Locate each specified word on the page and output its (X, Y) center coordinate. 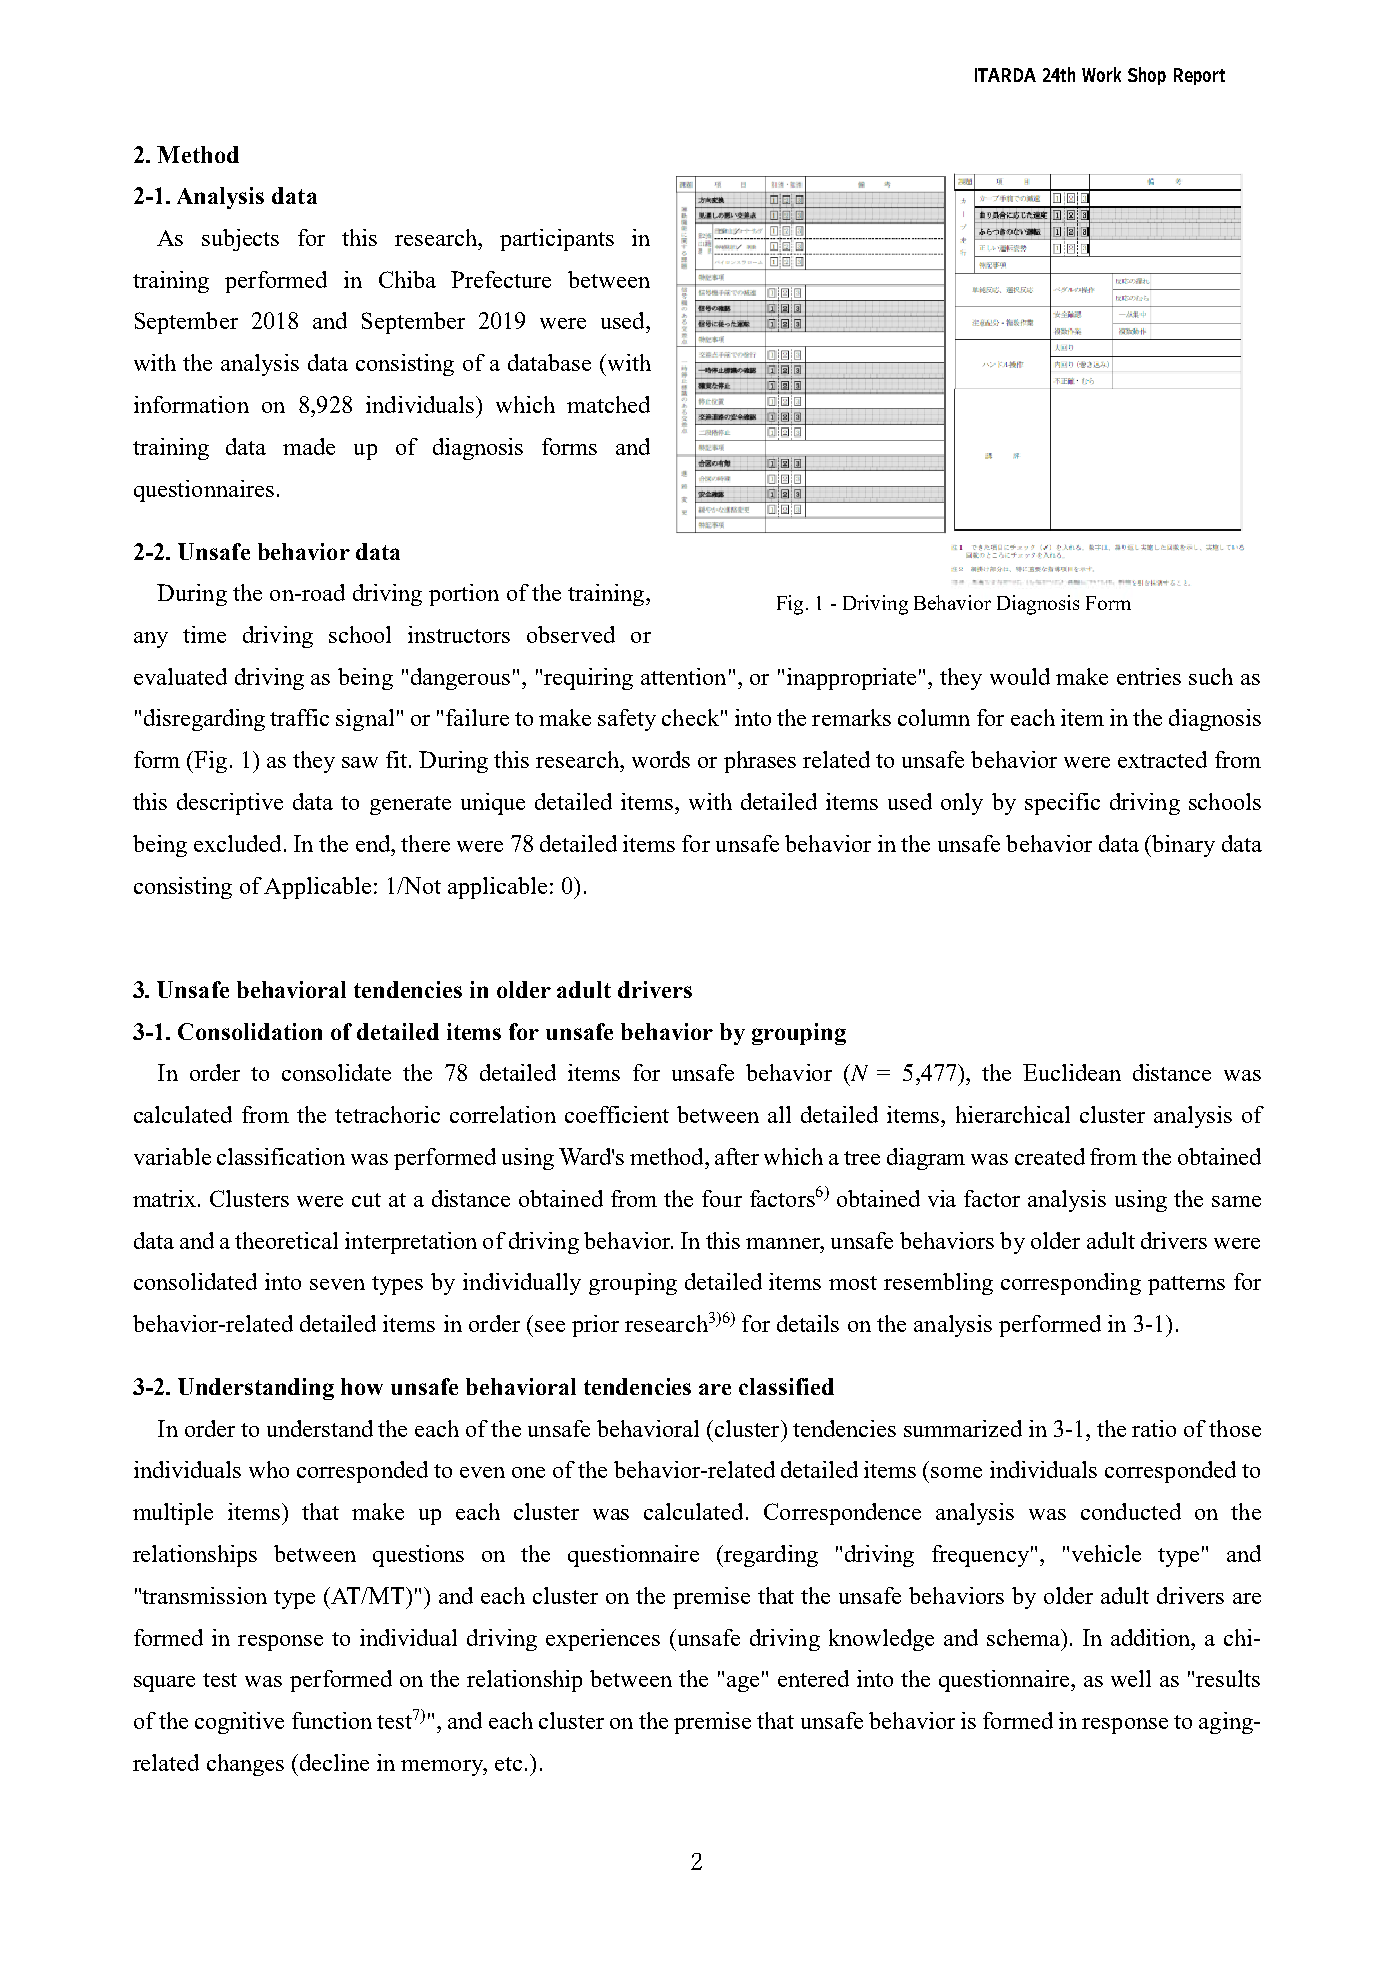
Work (1101, 74)
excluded (237, 843)
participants (557, 240)
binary (1182, 846)
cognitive (239, 1723)
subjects (240, 240)
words (661, 759)
